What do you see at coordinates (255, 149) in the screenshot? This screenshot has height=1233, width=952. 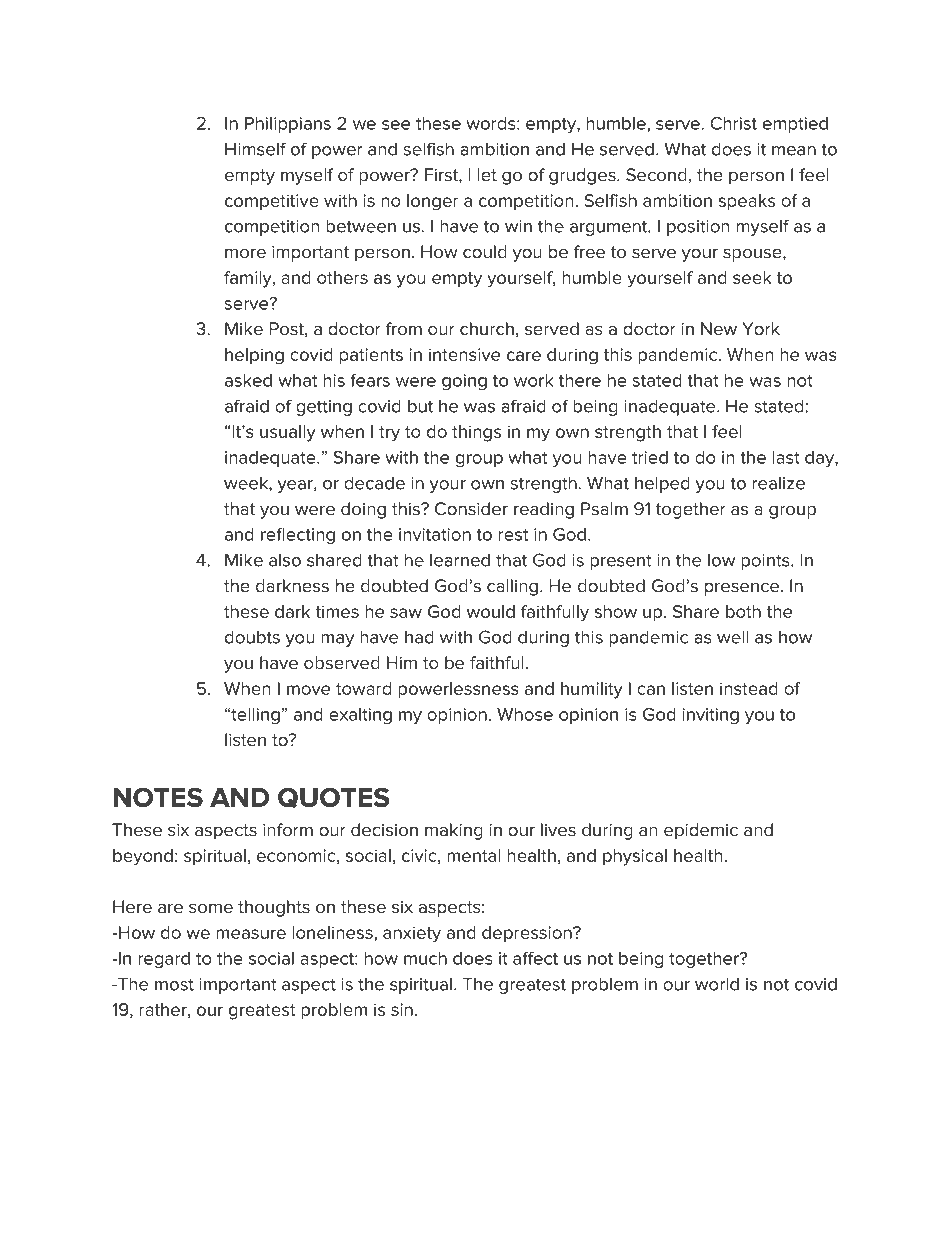 I see `Himself` at bounding box center [255, 149].
